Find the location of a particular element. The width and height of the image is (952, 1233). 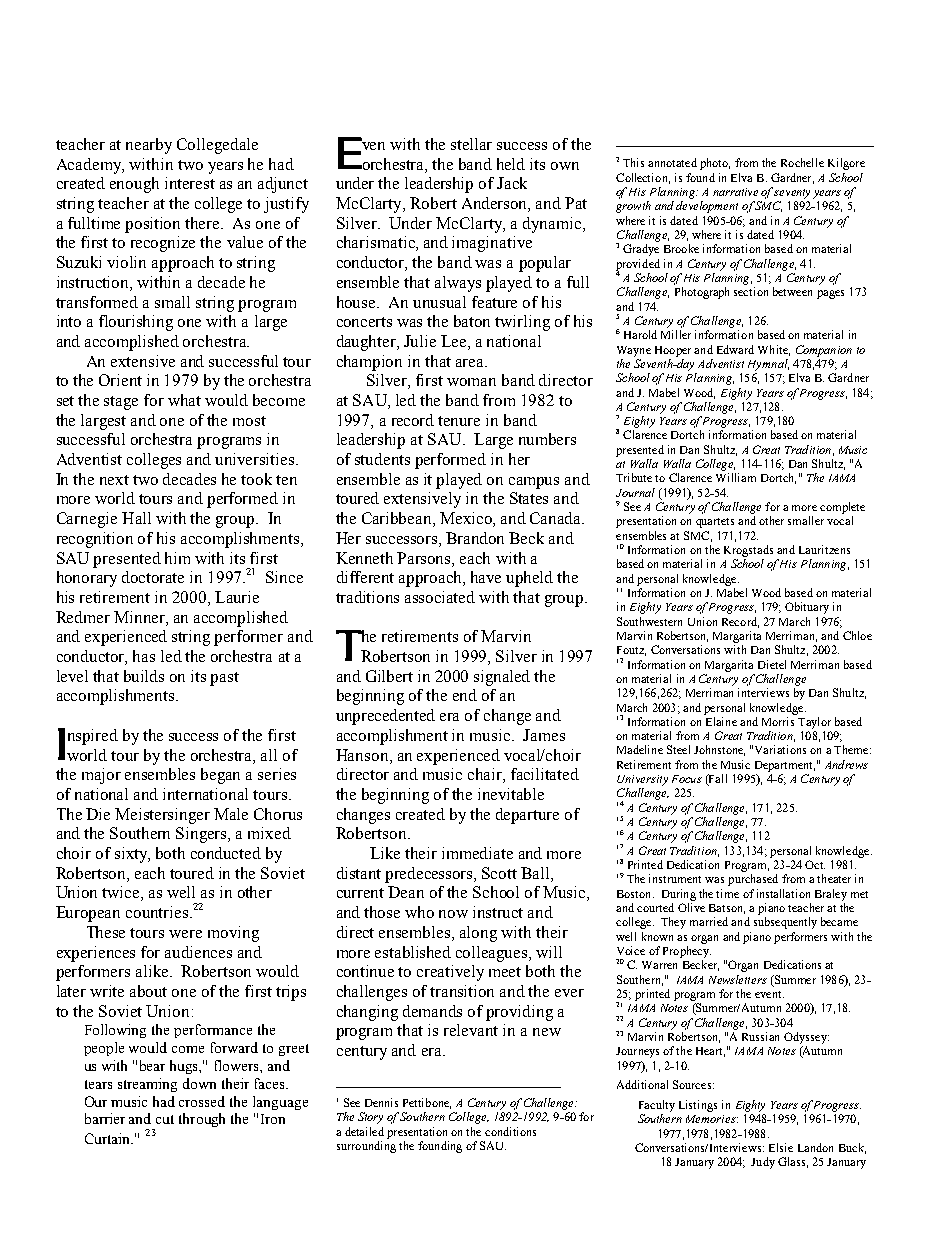

cut is located at coordinates (165, 1119).
